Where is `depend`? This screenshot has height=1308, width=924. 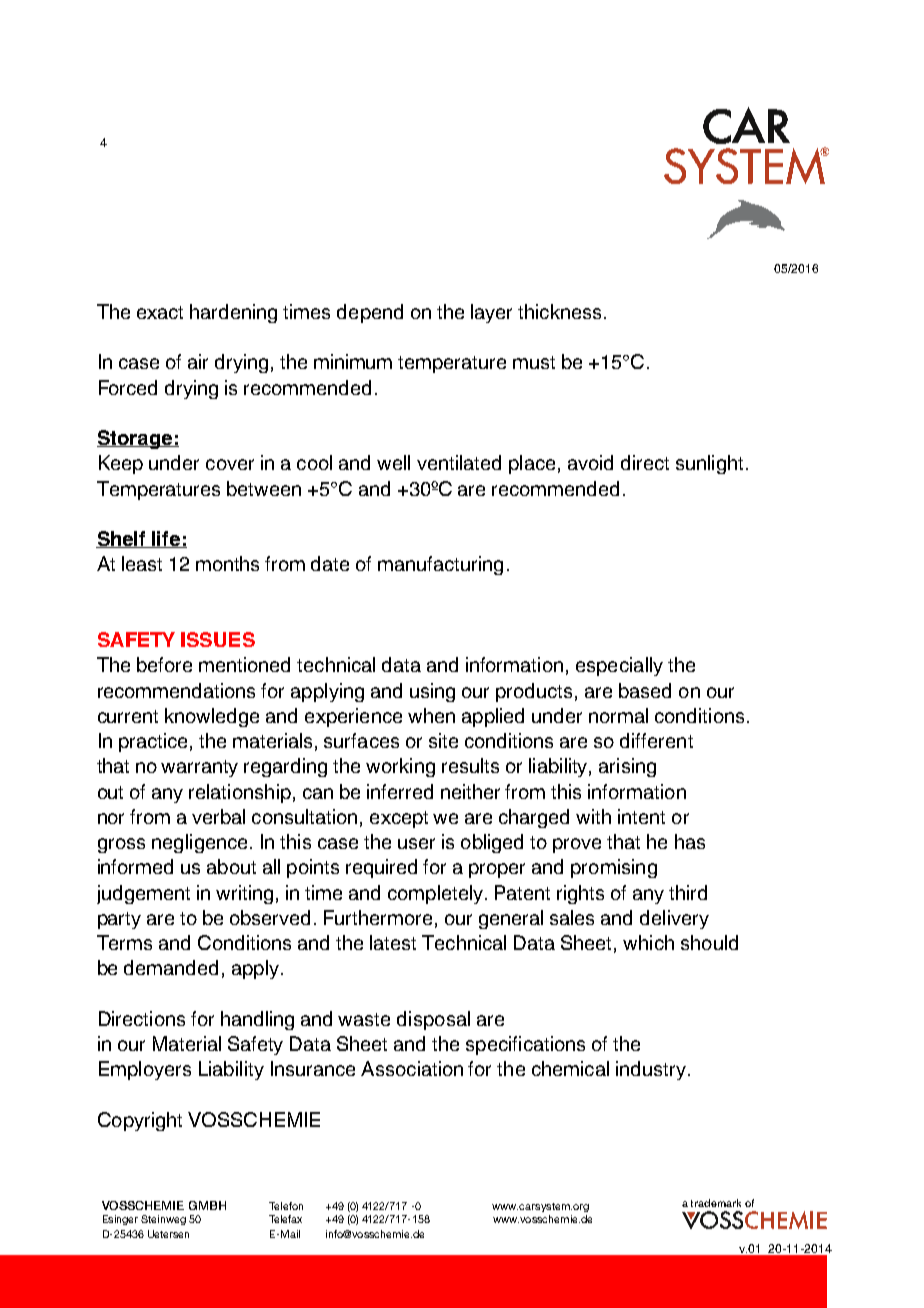 depend is located at coordinates (370, 313).
